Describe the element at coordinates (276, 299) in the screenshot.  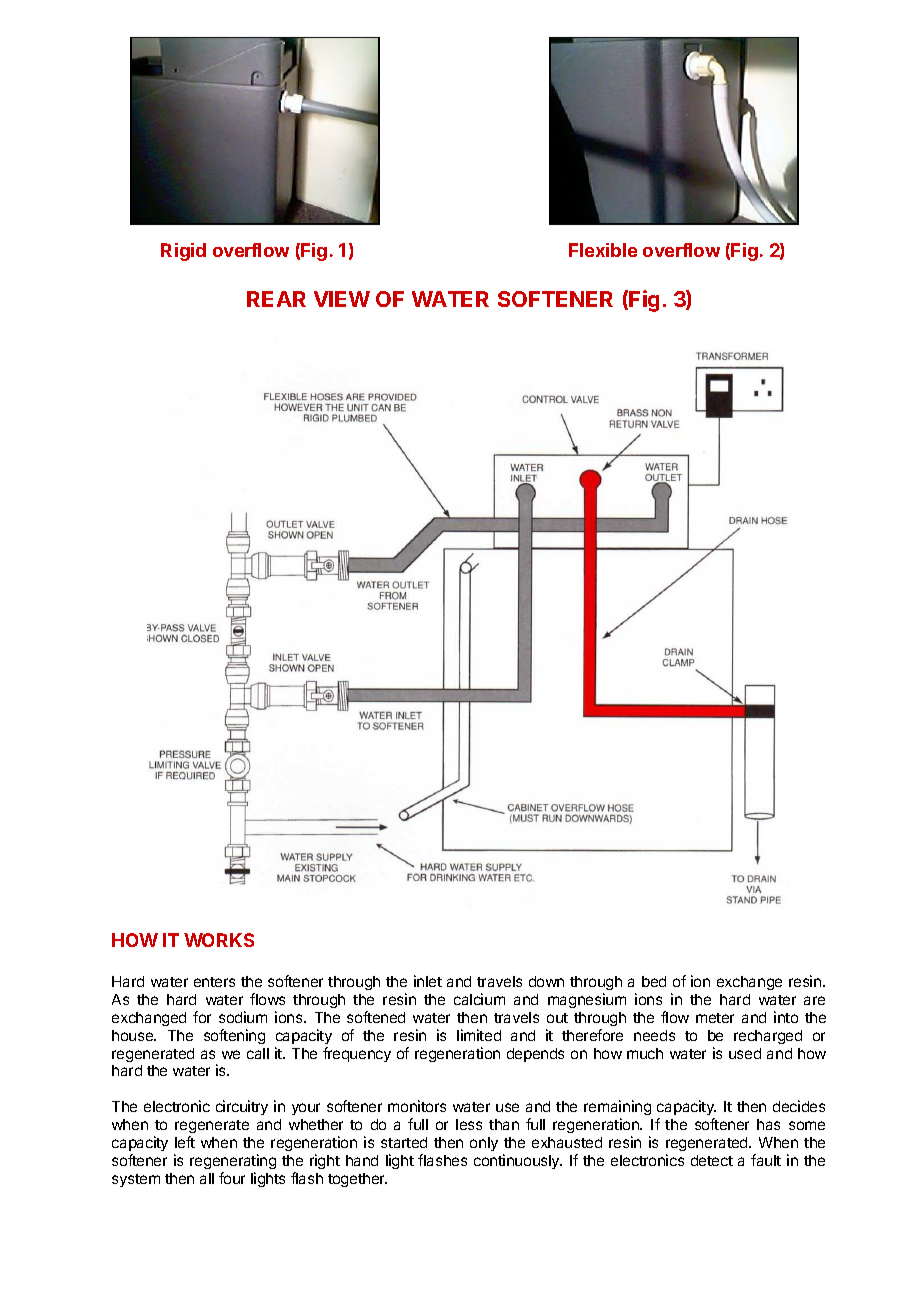
I see `REAR` at that location.
